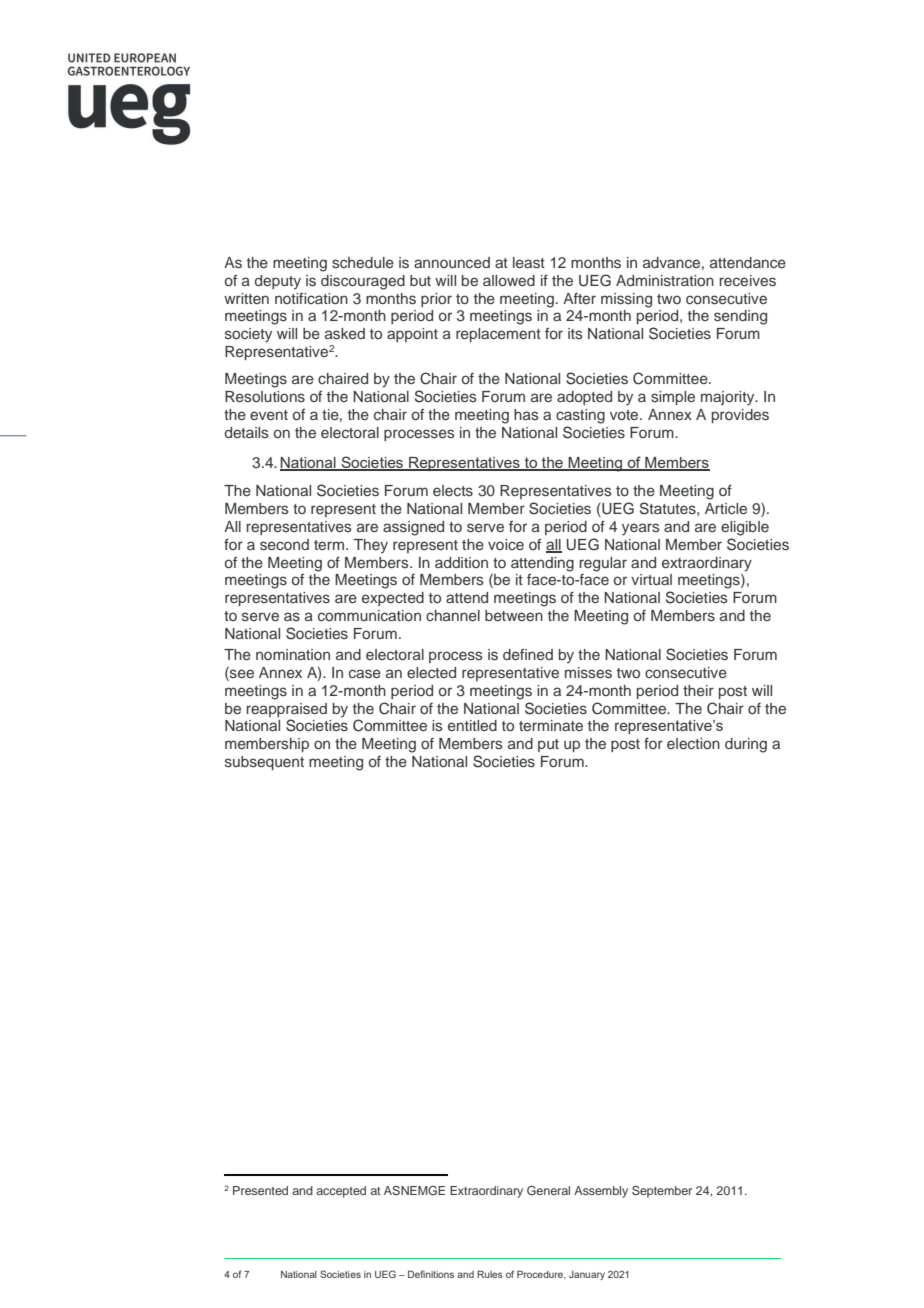 This screenshot has width=924, height=1308. I want to click on Administration, so click(665, 280).
